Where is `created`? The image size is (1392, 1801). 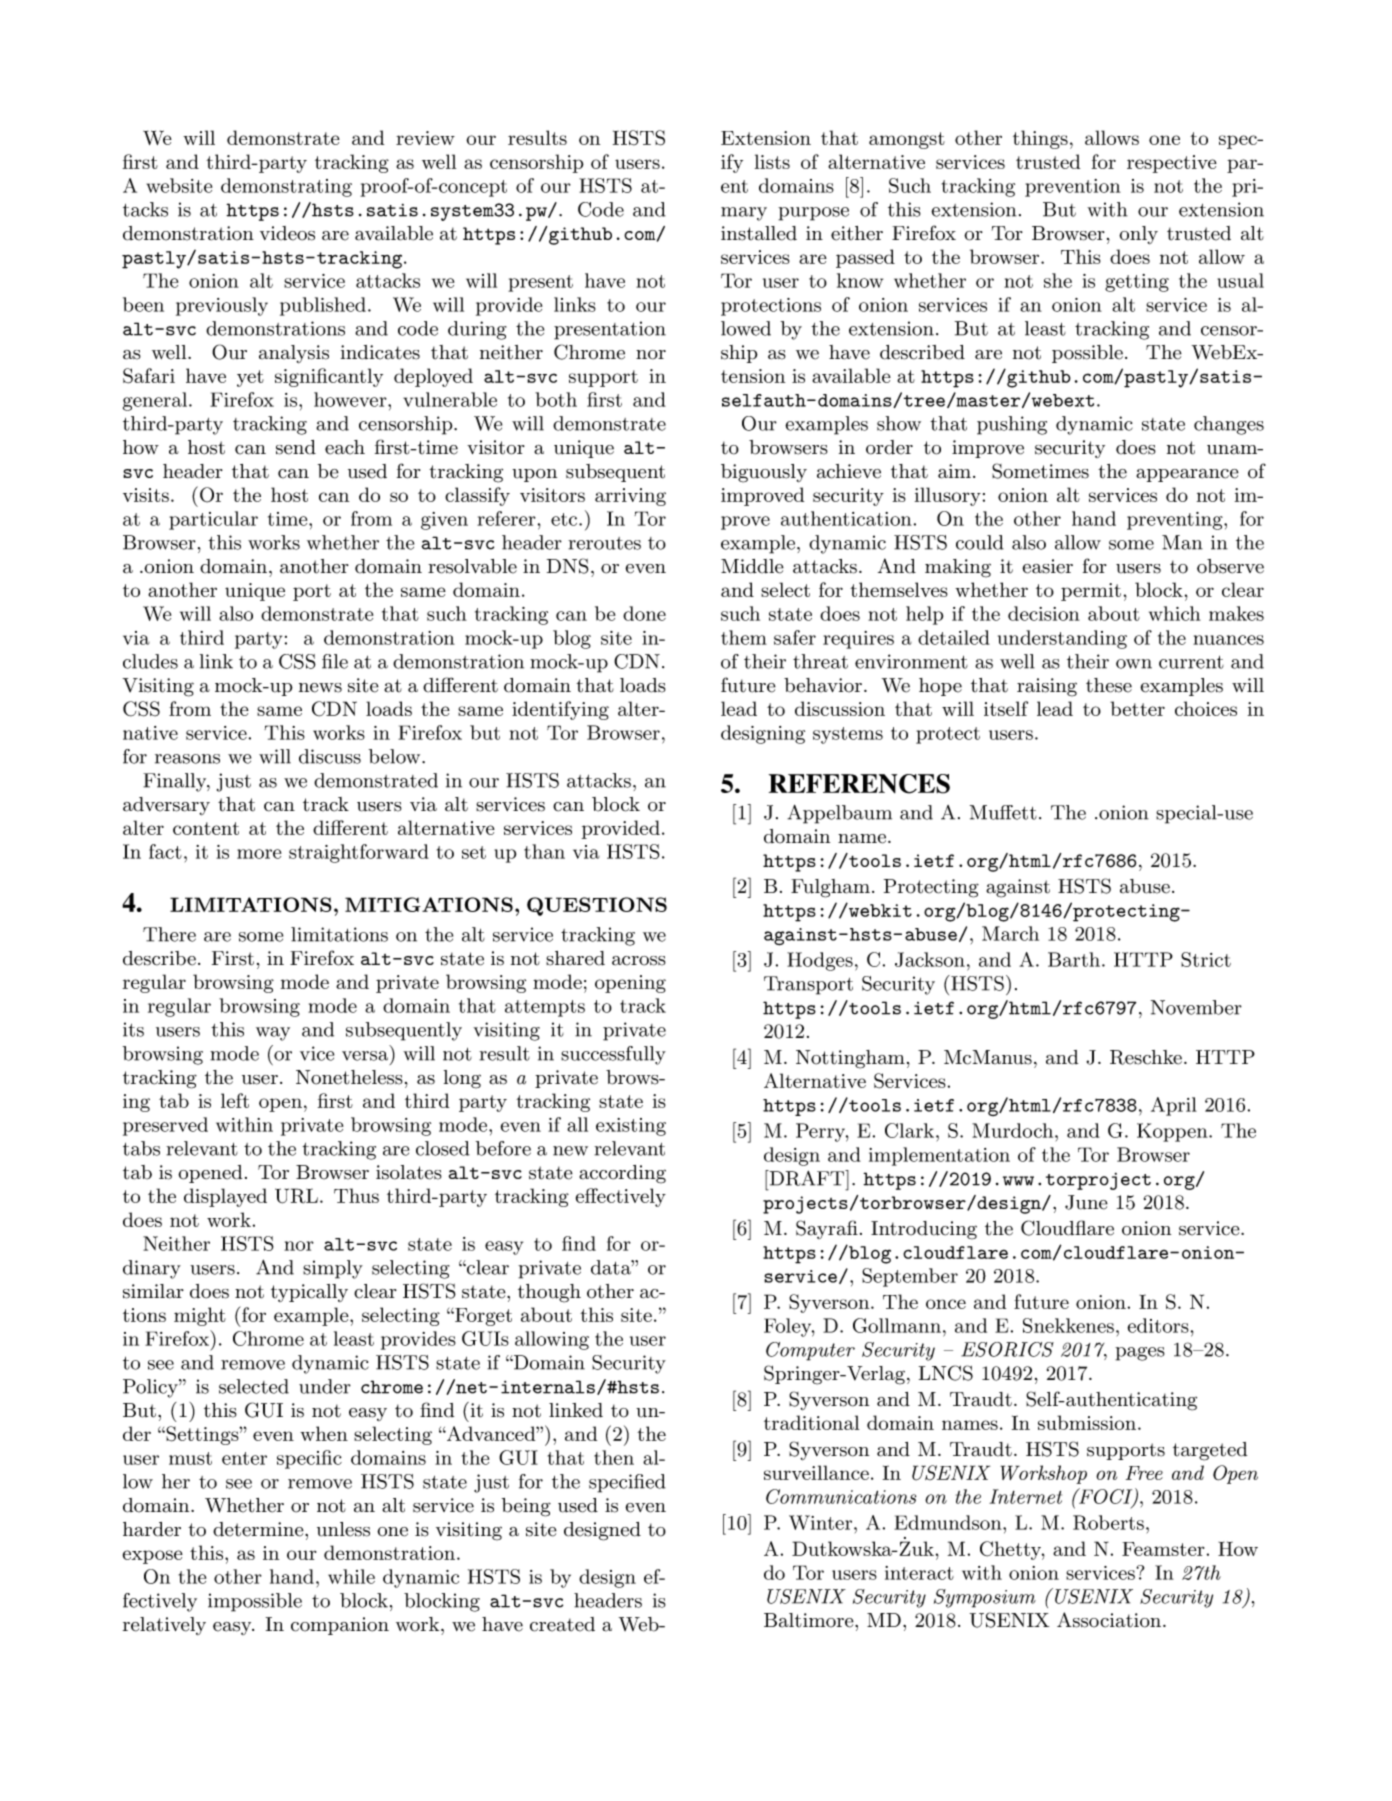 created is located at coordinates (562, 1624).
